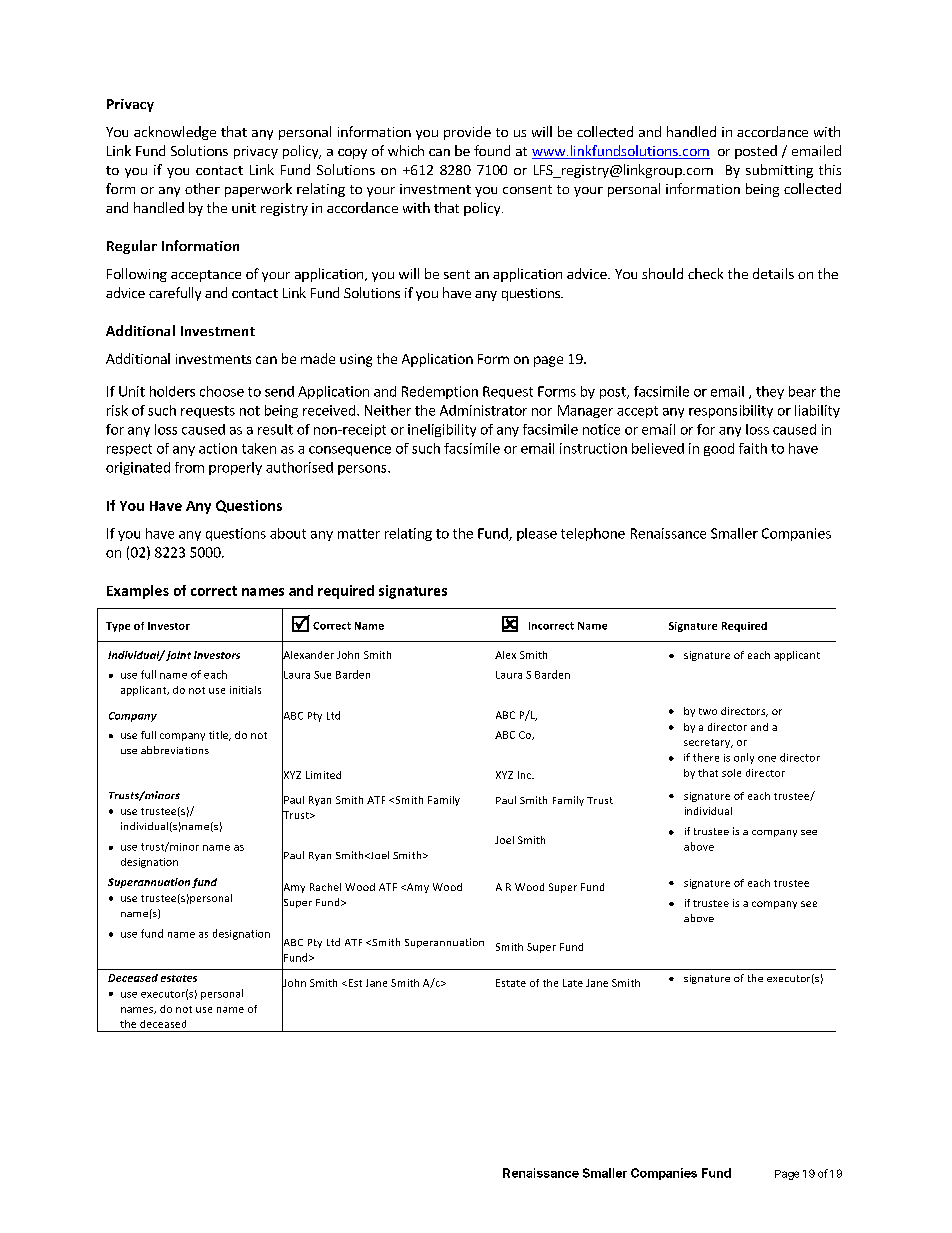 This page has height=1233, width=952. Describe the element at coordinates (537, 534) in the page. I see `please` at that location.
